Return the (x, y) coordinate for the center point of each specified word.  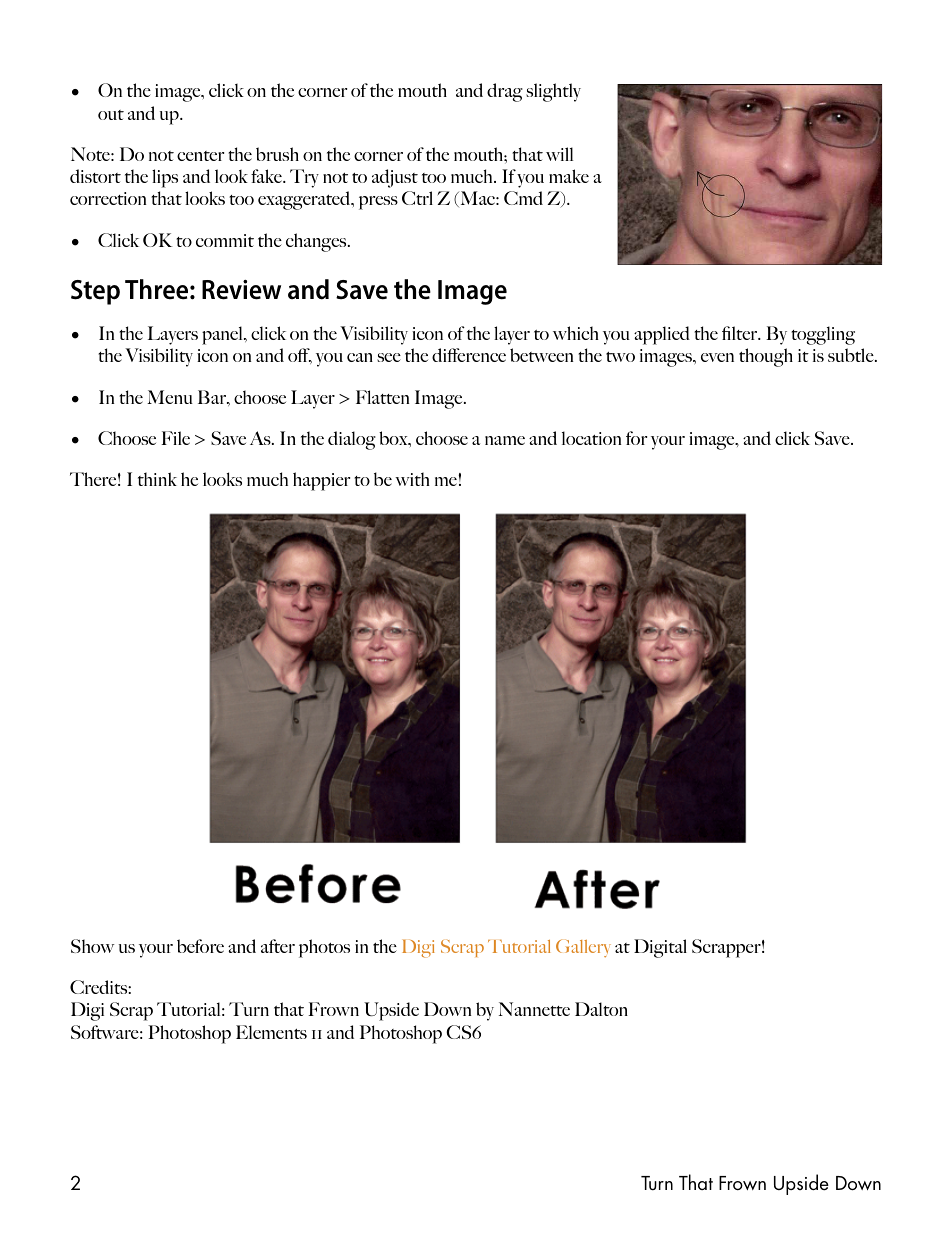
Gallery (583, 948)
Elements (271, 1032)
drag (505, 92)
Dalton (601, 1009)
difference (469, 355)
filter (741, 333)
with (412, 479)
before (200, 946)
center (200, 156)
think (157, 479)
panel (223, 335)
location (591, 438)
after (278, 946)
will (559, 154)
